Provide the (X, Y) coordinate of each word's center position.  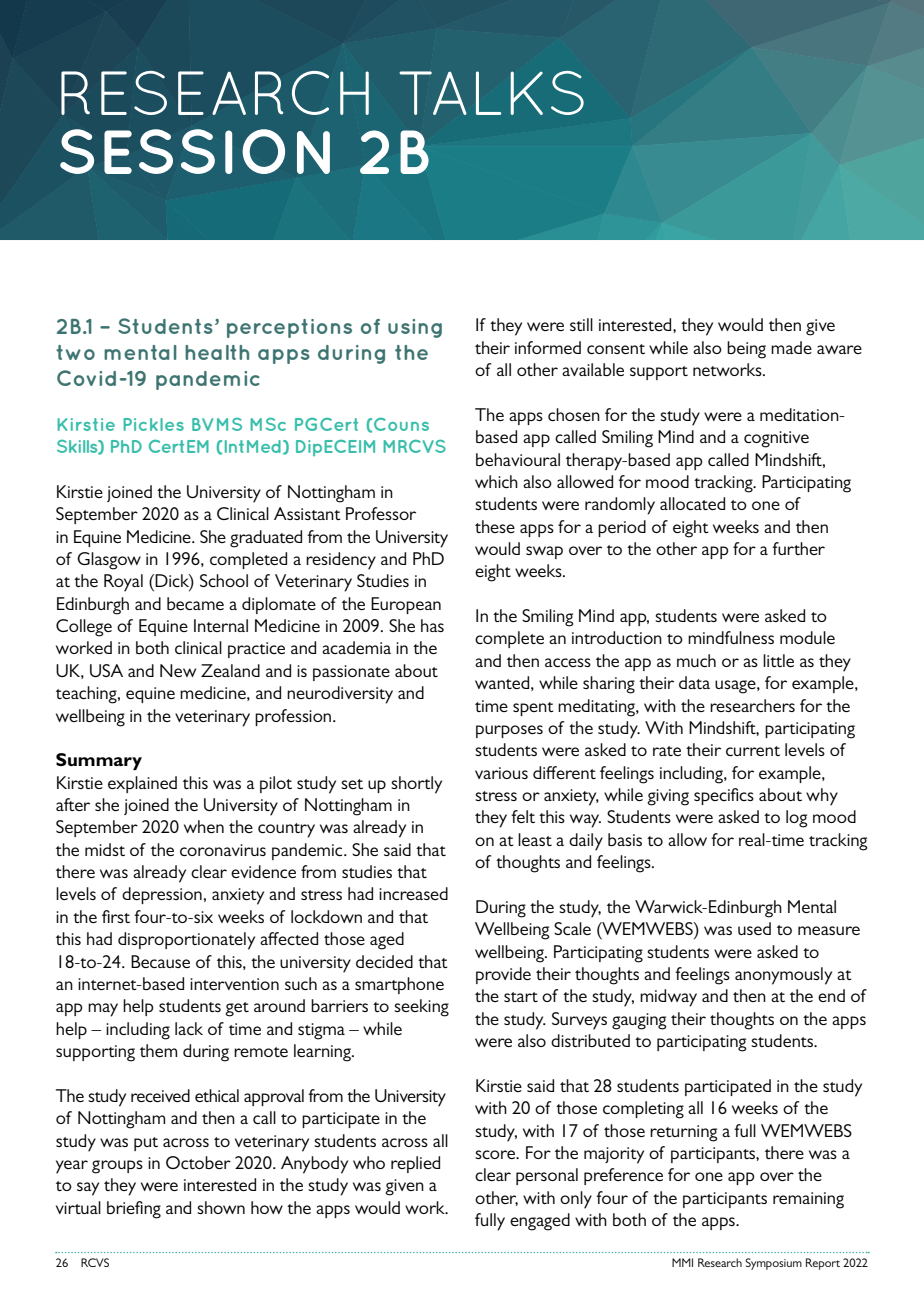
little (778, 660)
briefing (134, 1210)
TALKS (492, 93)
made (791, 347)
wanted (502, 682)
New (178, 670)
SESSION (195, 151)
